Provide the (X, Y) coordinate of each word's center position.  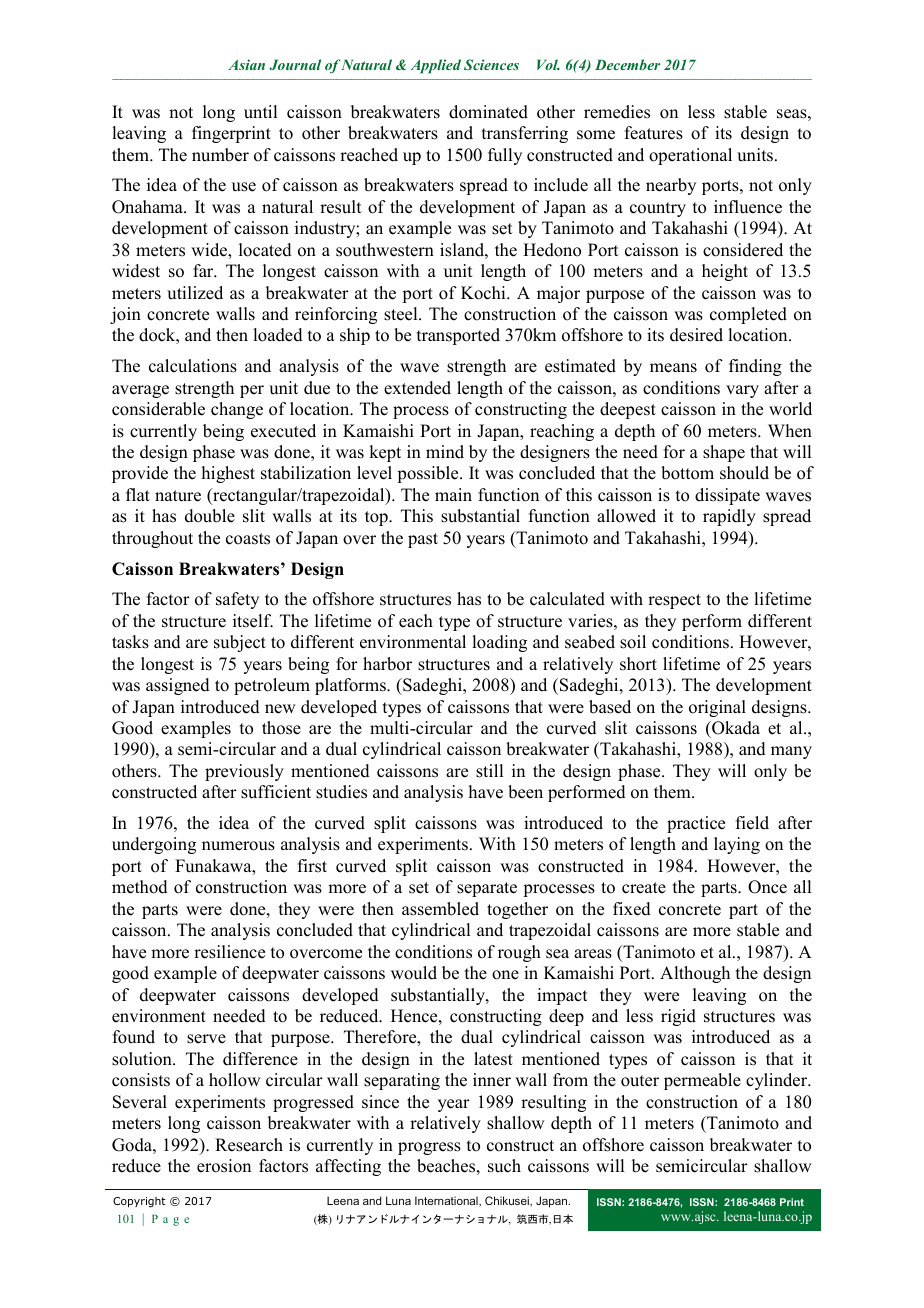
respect (674, 601)
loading (499, 643)
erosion (224, 1166)
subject (240, 643)
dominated (488, 112)
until (260, 112)
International (447, 1201)
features (654, 133)
